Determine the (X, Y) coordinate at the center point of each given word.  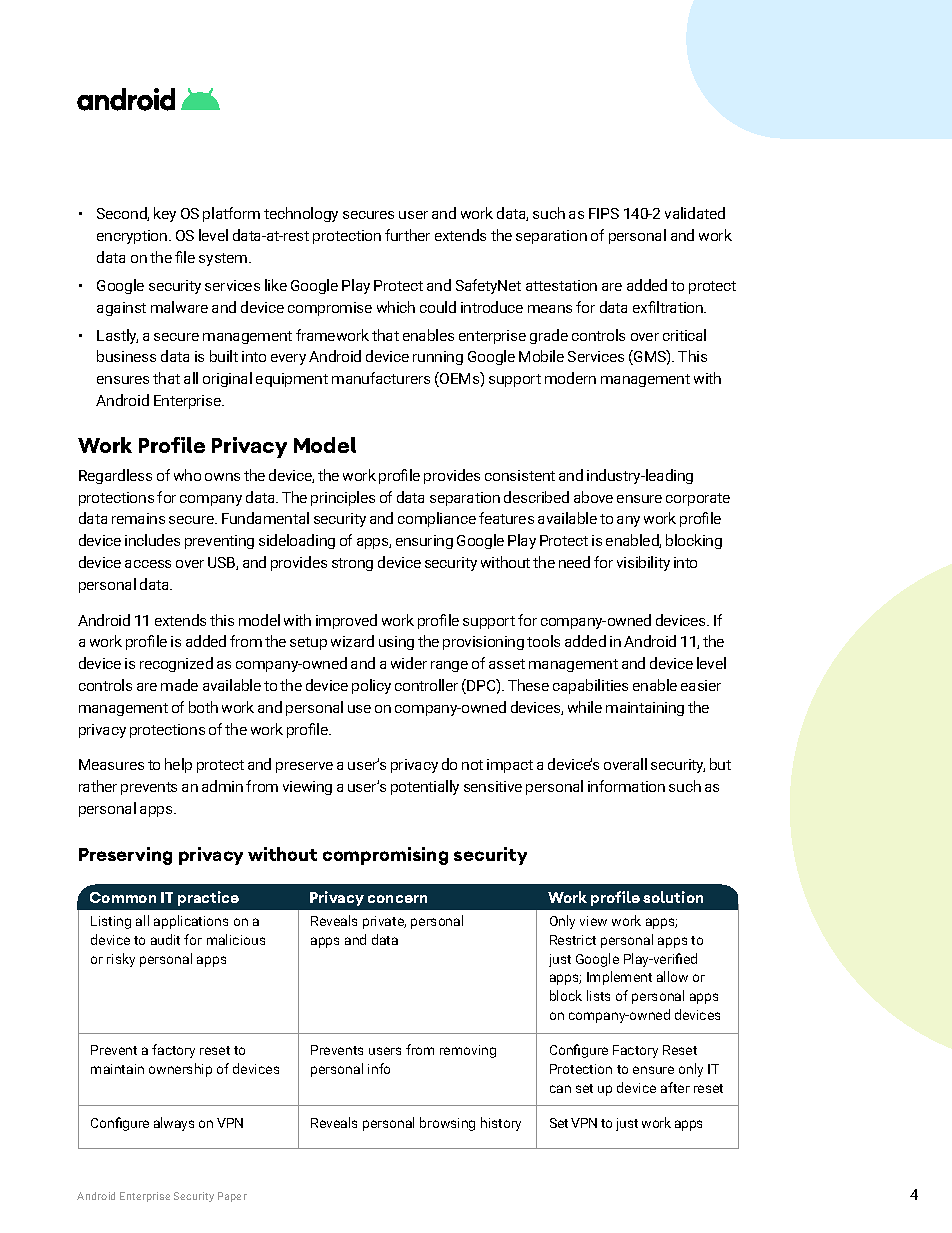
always (174, 1124)
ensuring (424, 542)
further (407, 235)
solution (673, 897)
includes (152, 540)
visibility (643, 563)
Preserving (125, 856)
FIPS (604, 213)
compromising (385, 856)
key (165, 214)
